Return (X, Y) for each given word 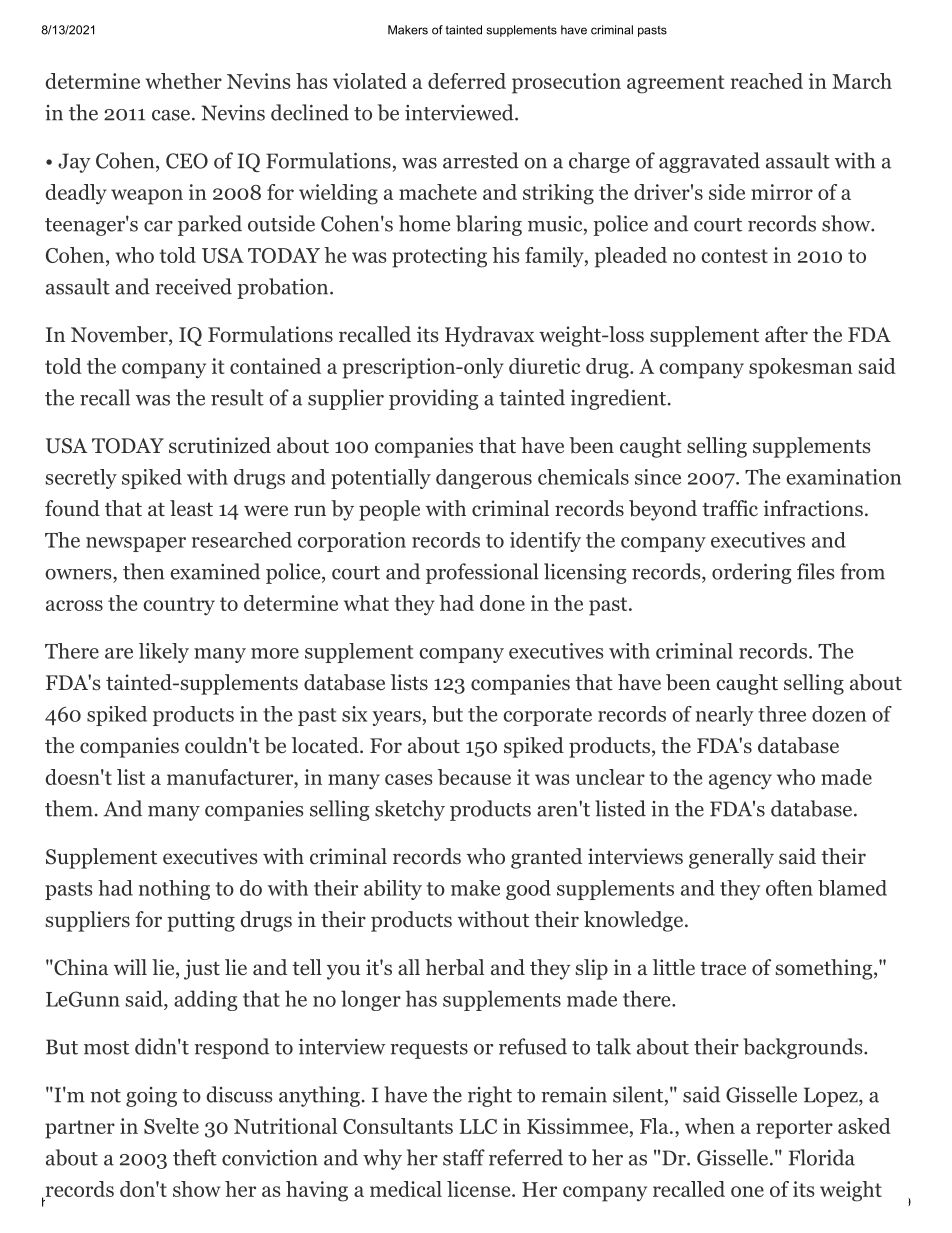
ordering (752, 573)
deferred (467, 81)
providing (434, 399)
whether (184, 81)
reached (767, 81)
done (502, 603)
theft (195, 1157)
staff (464, 1157)
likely (164, 653)
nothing (174, 890)
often (789, 888)
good (528, 890)
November (120, 335)
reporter (794, 1129)
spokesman (801, 368)
